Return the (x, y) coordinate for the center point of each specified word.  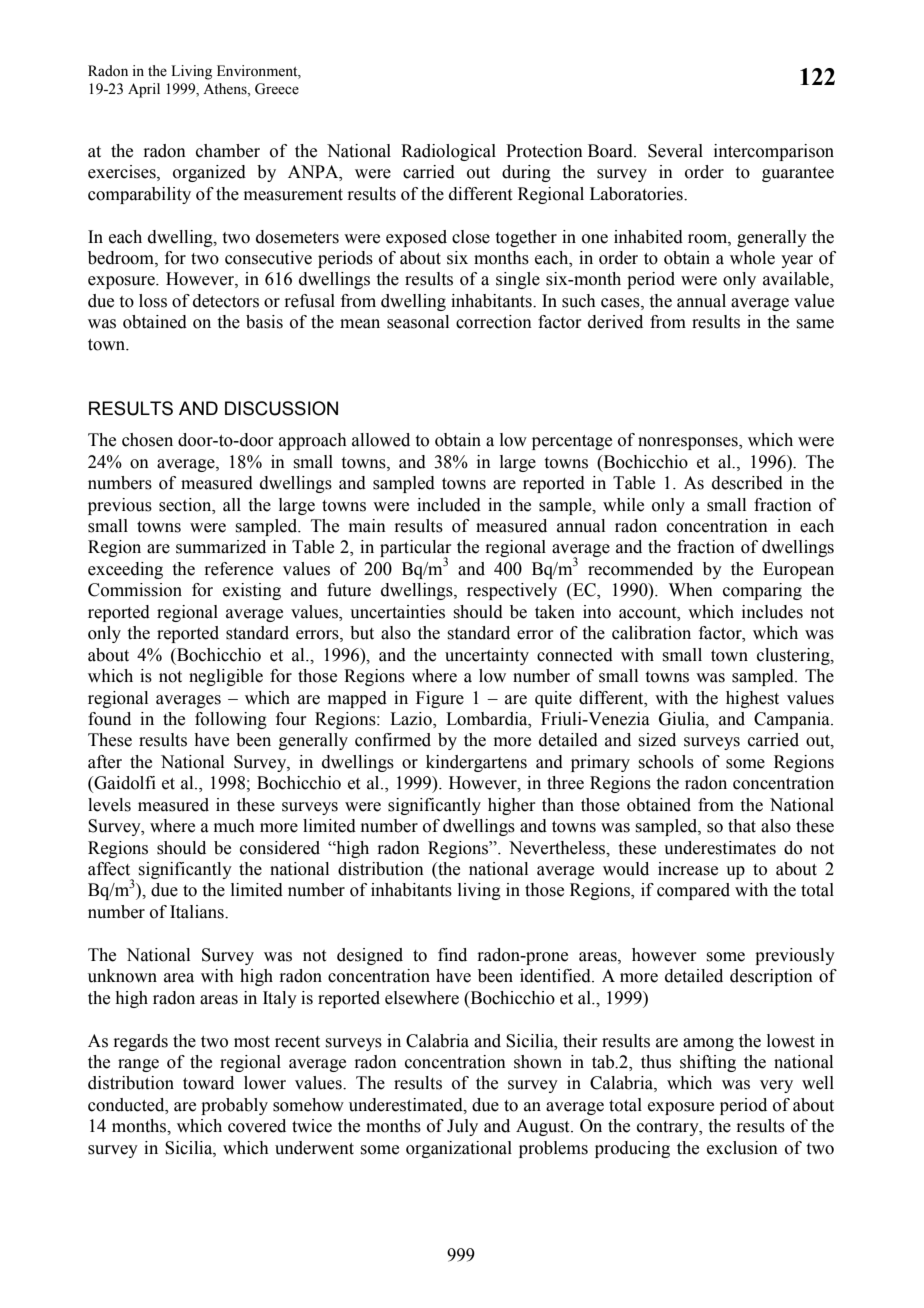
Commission (135, 590)
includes (772, 612)
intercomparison (774, 152)
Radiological (448, 152)
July (462, 1127)
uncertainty (487, 656)
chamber (228, 151)
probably (234, 1106)
